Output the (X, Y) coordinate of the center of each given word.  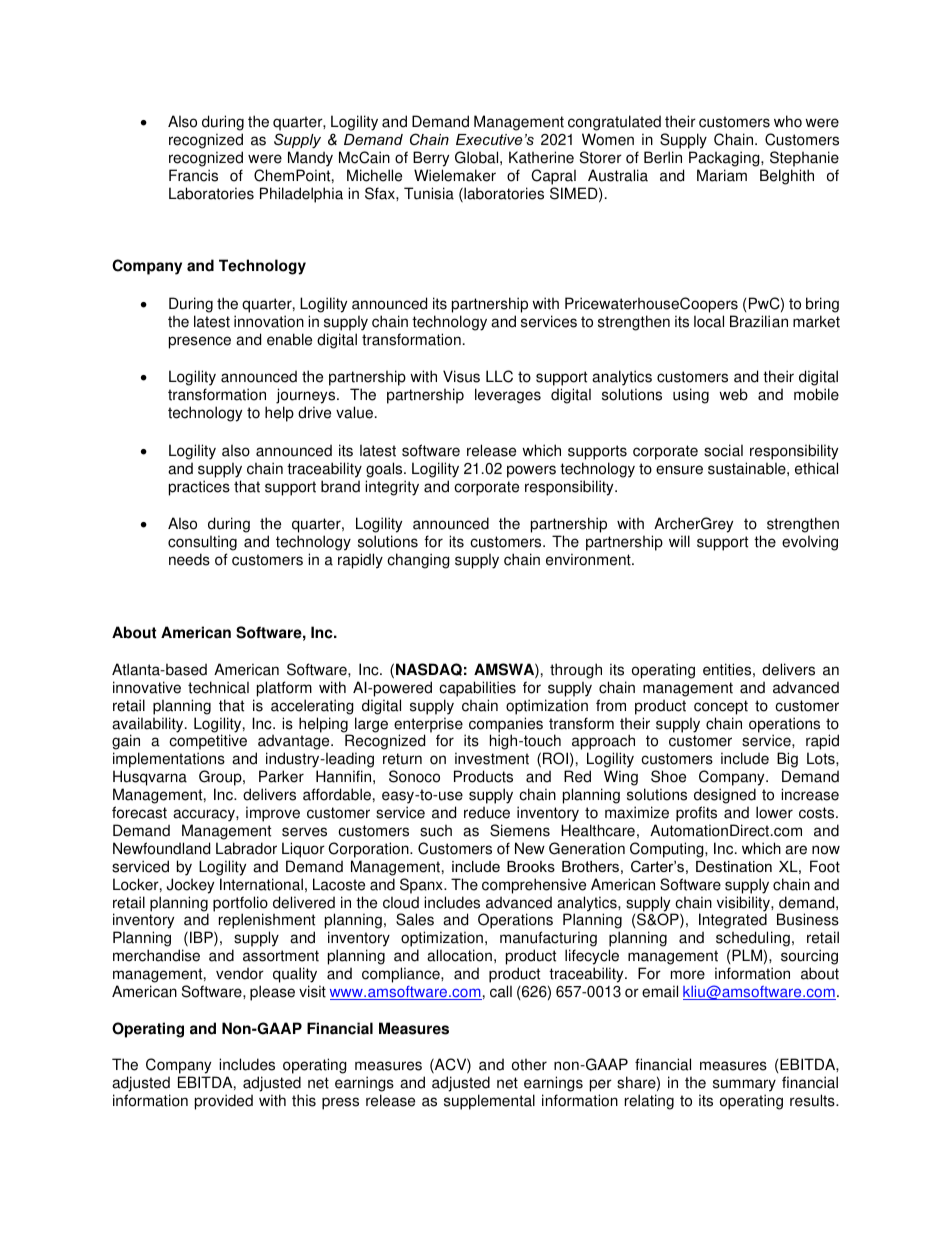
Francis (193, 175)
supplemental (489, 1102)
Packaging (725, 159)
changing (418, 561)
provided (224, 1102)
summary (744, 1085)
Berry (431, 159)
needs (189, 559)
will (679, 541)
